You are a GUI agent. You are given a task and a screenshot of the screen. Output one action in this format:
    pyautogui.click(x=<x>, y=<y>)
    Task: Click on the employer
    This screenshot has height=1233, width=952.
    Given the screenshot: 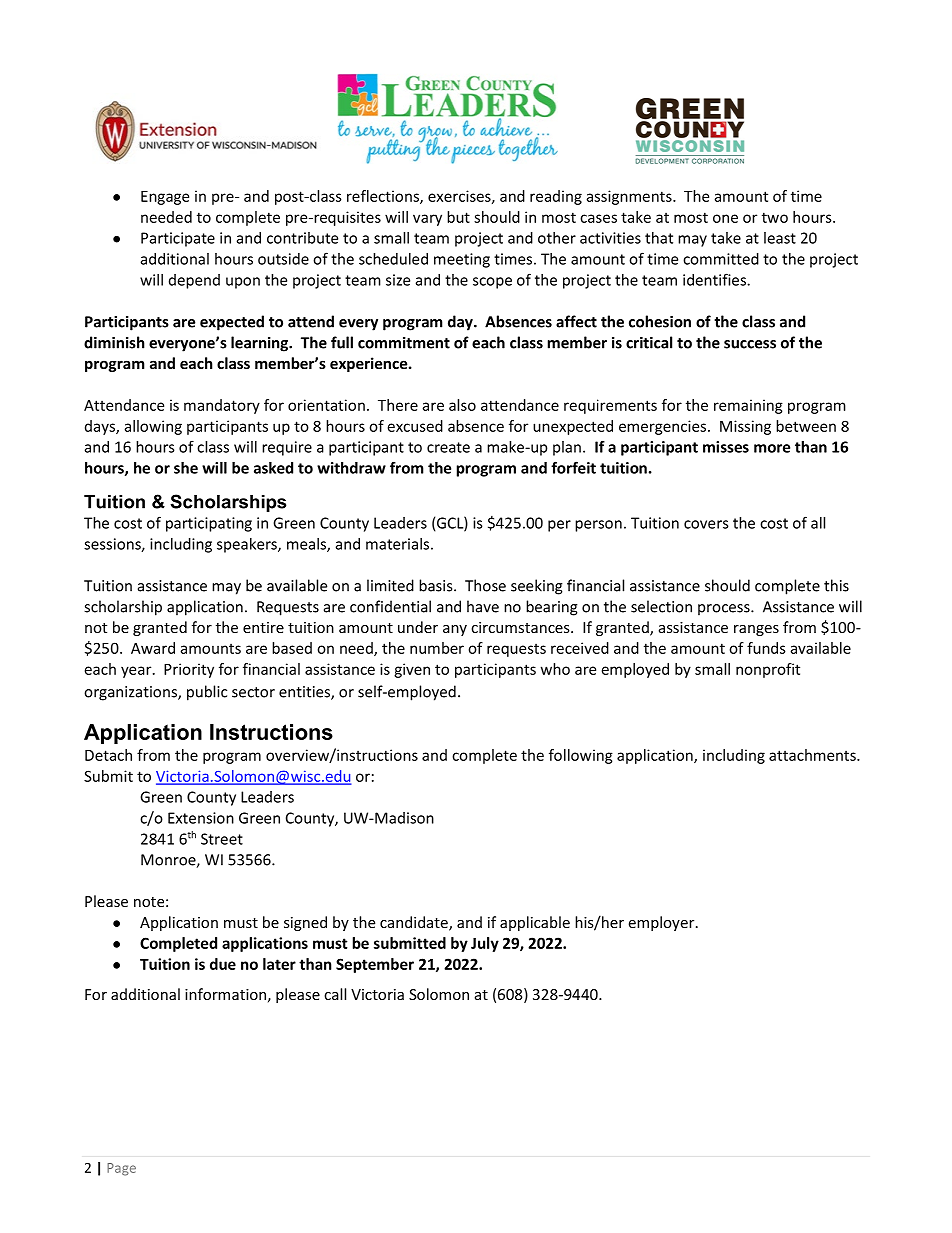 What is the action you would take?
    pyautogui.click(x=662, y=923)
